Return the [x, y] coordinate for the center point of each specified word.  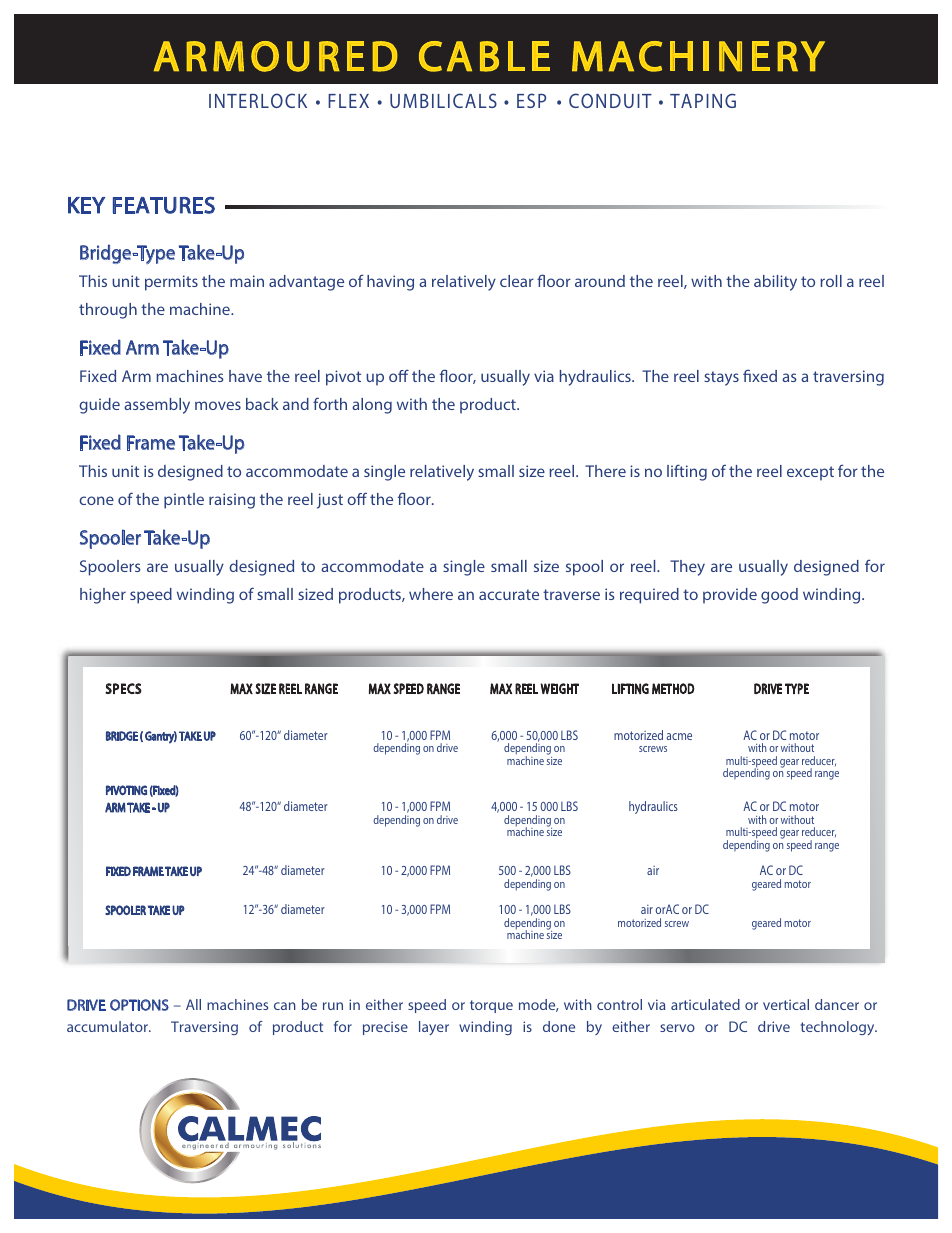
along [372, 406]
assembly [157, 406]
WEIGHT [559, 688]
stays [721, 378]
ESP [531, 100]
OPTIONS [139, 1005]
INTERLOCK [258, 100]
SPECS [123, 688]
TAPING [703, 100]
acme [679, 736]
